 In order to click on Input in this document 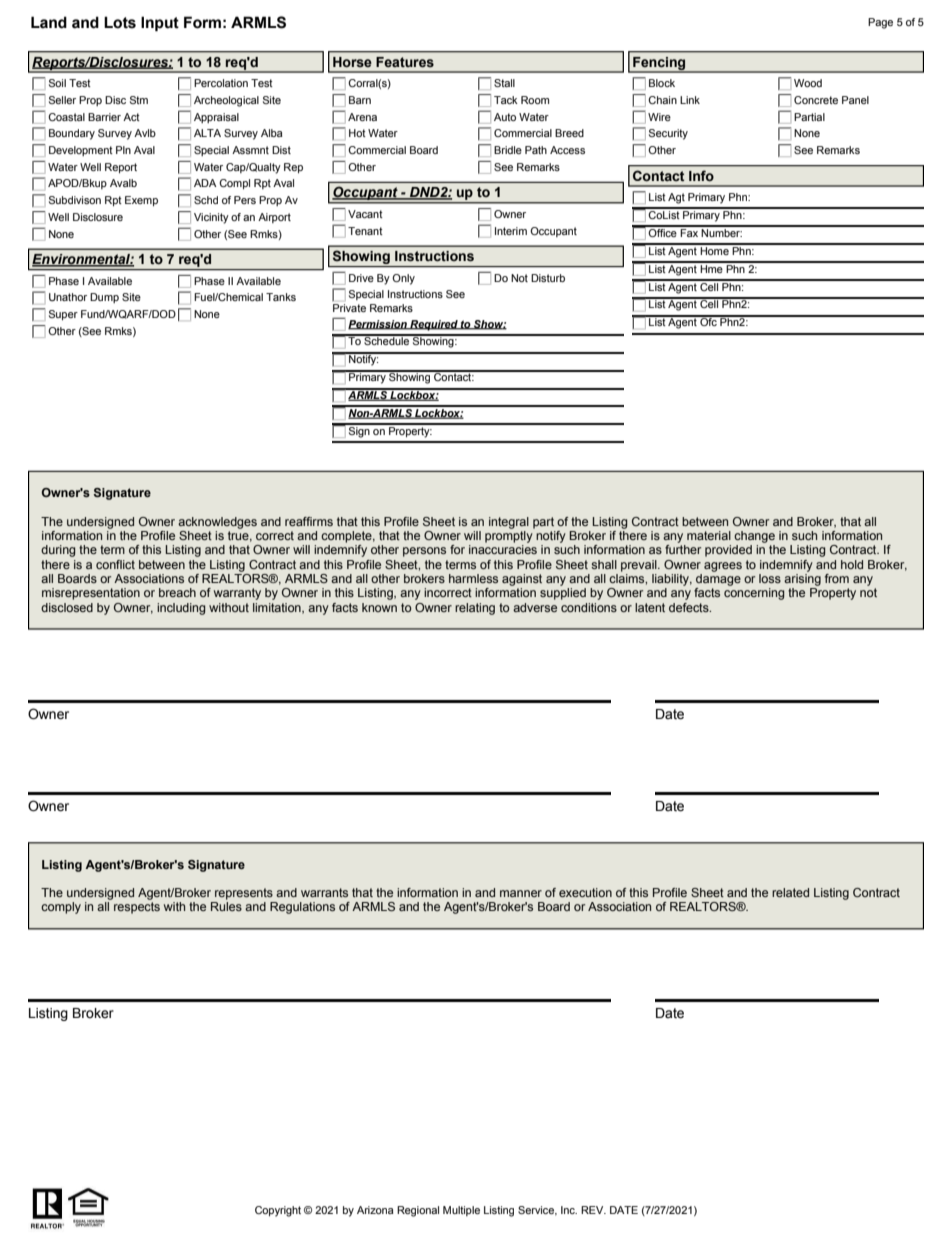, I will do `click(160, 23)`.
